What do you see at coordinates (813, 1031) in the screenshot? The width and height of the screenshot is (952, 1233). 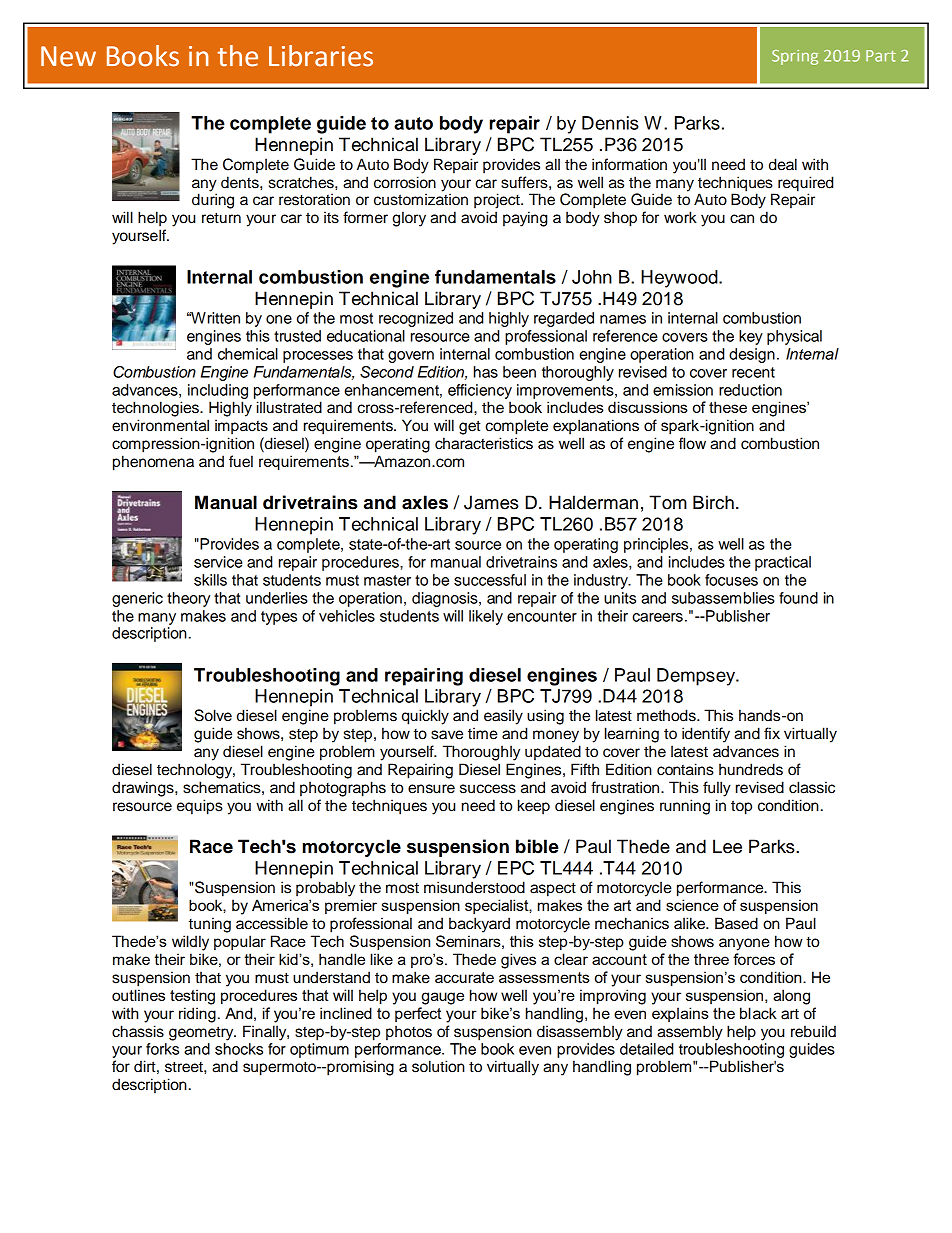 I see `rebuild` at bounding box center [813, 1031].
